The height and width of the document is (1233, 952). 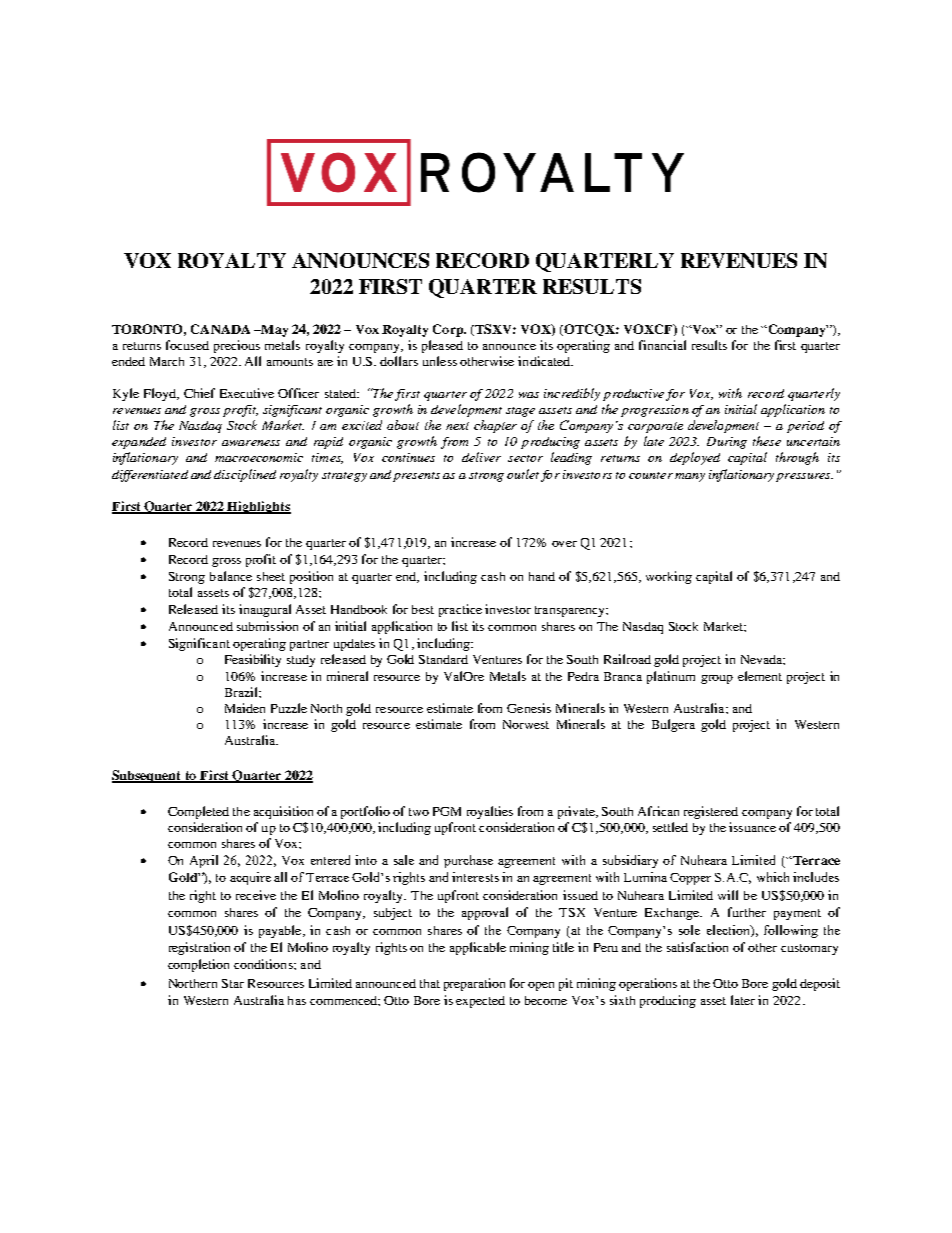 What do you see at coordinates (697, 947) in the document?
I see `satisfaction` at bounding box center [697, 947].
